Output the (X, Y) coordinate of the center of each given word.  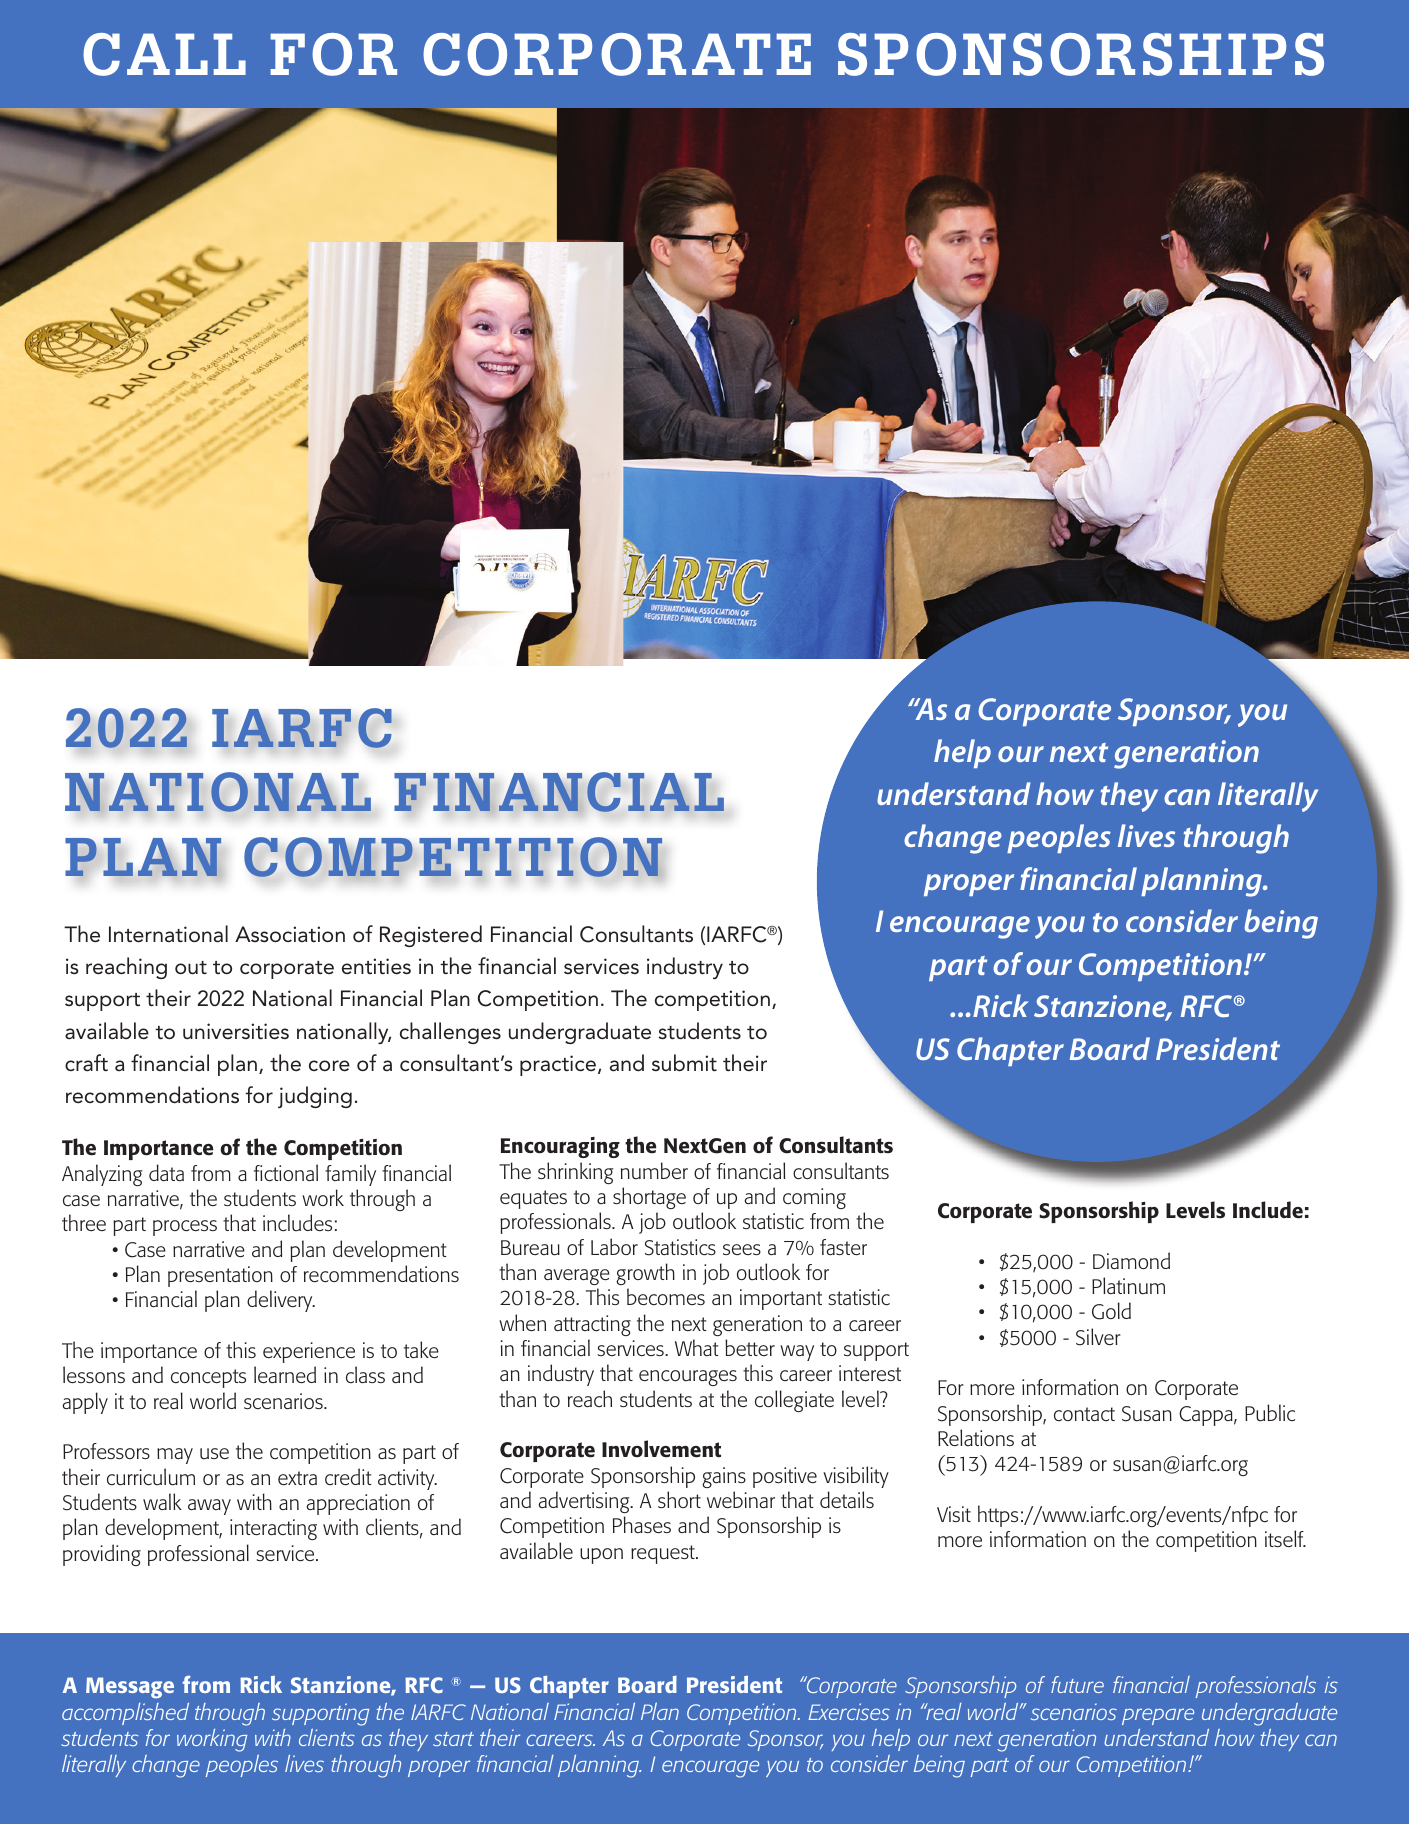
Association (290, 934)
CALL (164, 54)
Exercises (849, 1711)
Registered (431, 936)
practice (558, 1065)
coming (814, 1198)
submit (684, 1063)
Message (130, 1688)
